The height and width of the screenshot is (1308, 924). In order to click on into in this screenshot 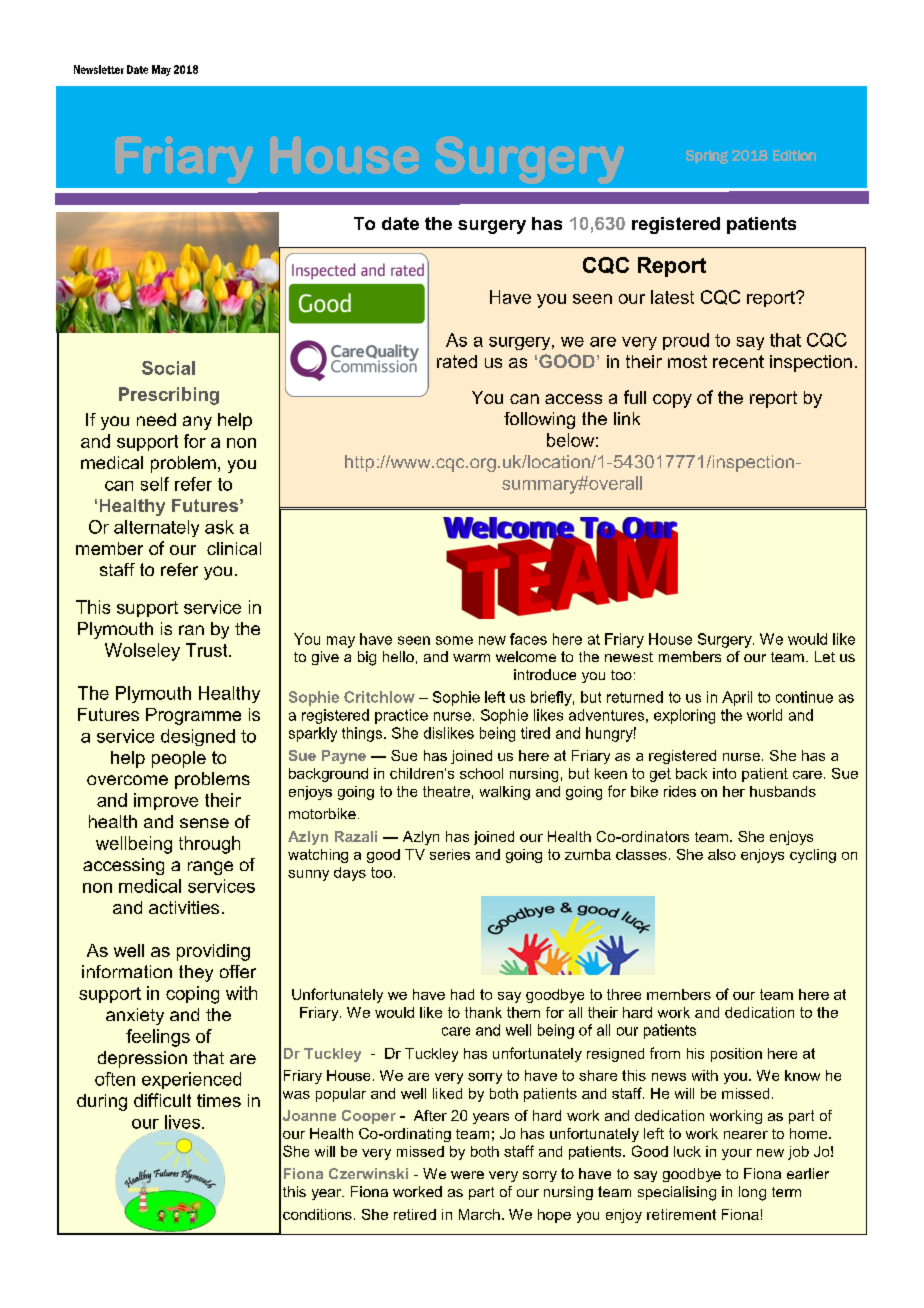, I will do `click(724, 773)`.
